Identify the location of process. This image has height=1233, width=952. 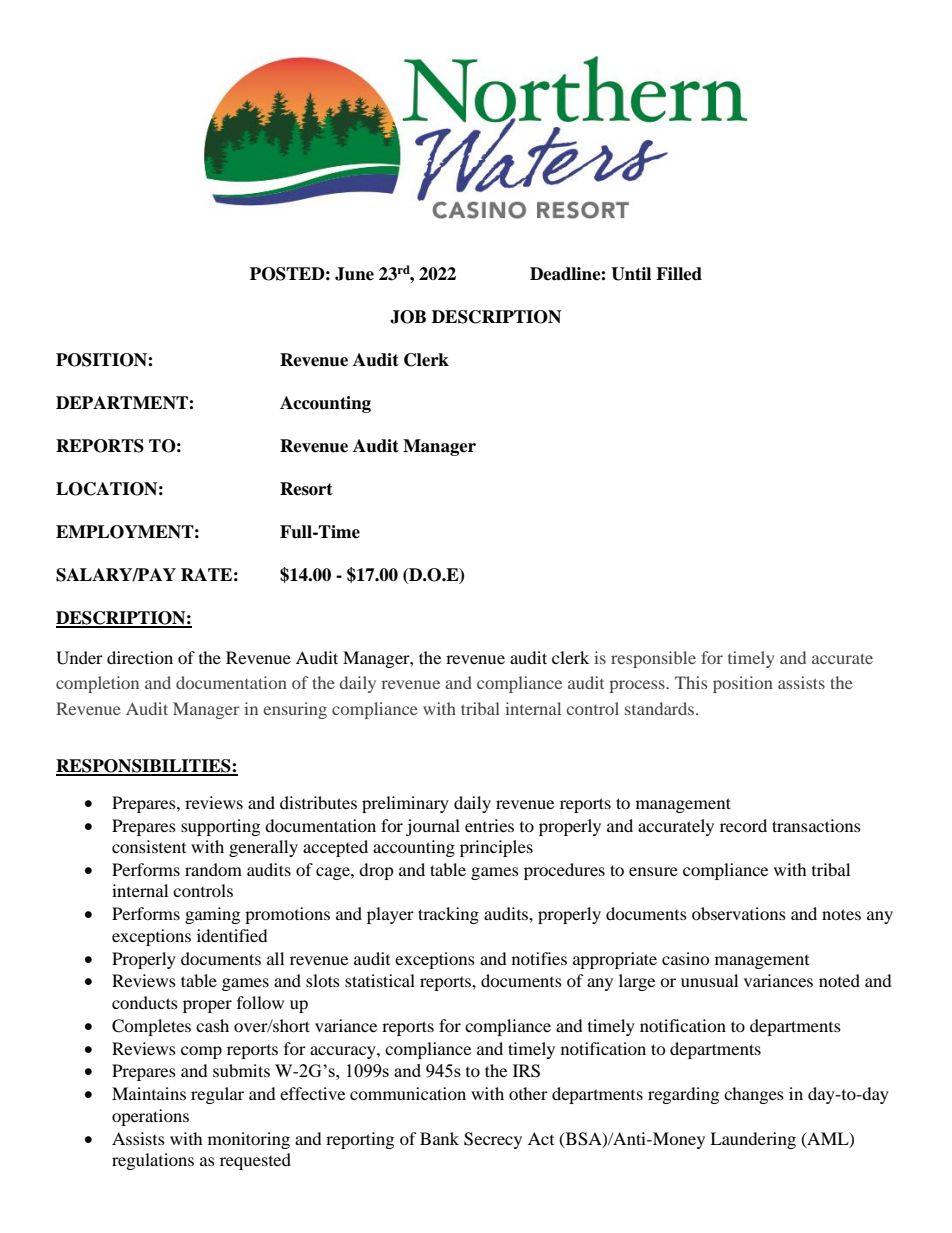
(638, 686).
